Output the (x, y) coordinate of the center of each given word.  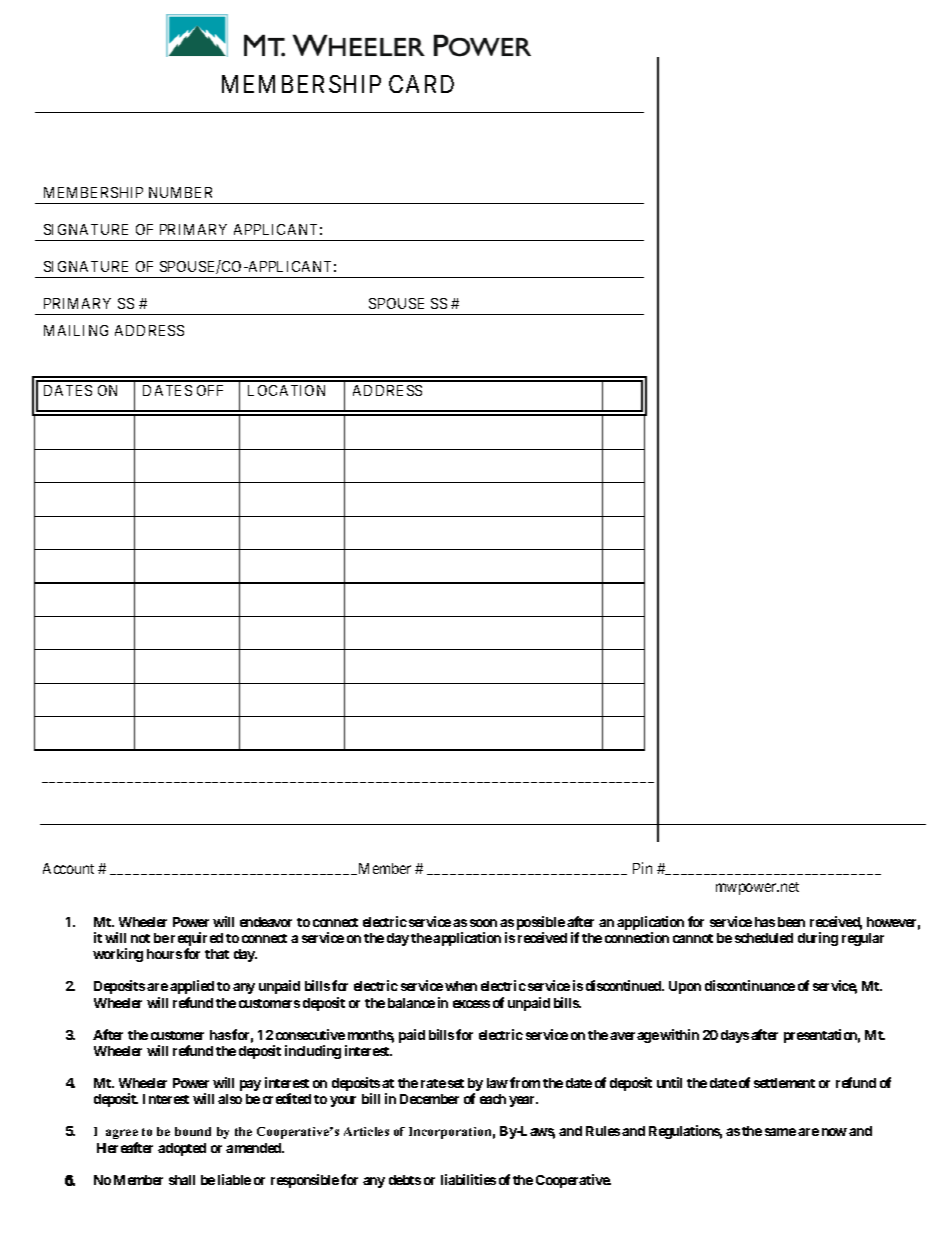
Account (68, 868)
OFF (210, 390)
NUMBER (180, 192)
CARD (421, 84)
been (791, 922)
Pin (642, 868)
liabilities (468, 1179)
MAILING (76, 330)
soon (483, 923)
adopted (182, 1149)
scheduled (764, 938)
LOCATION (286, 390)
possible (541, 924)
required (197, 940)
